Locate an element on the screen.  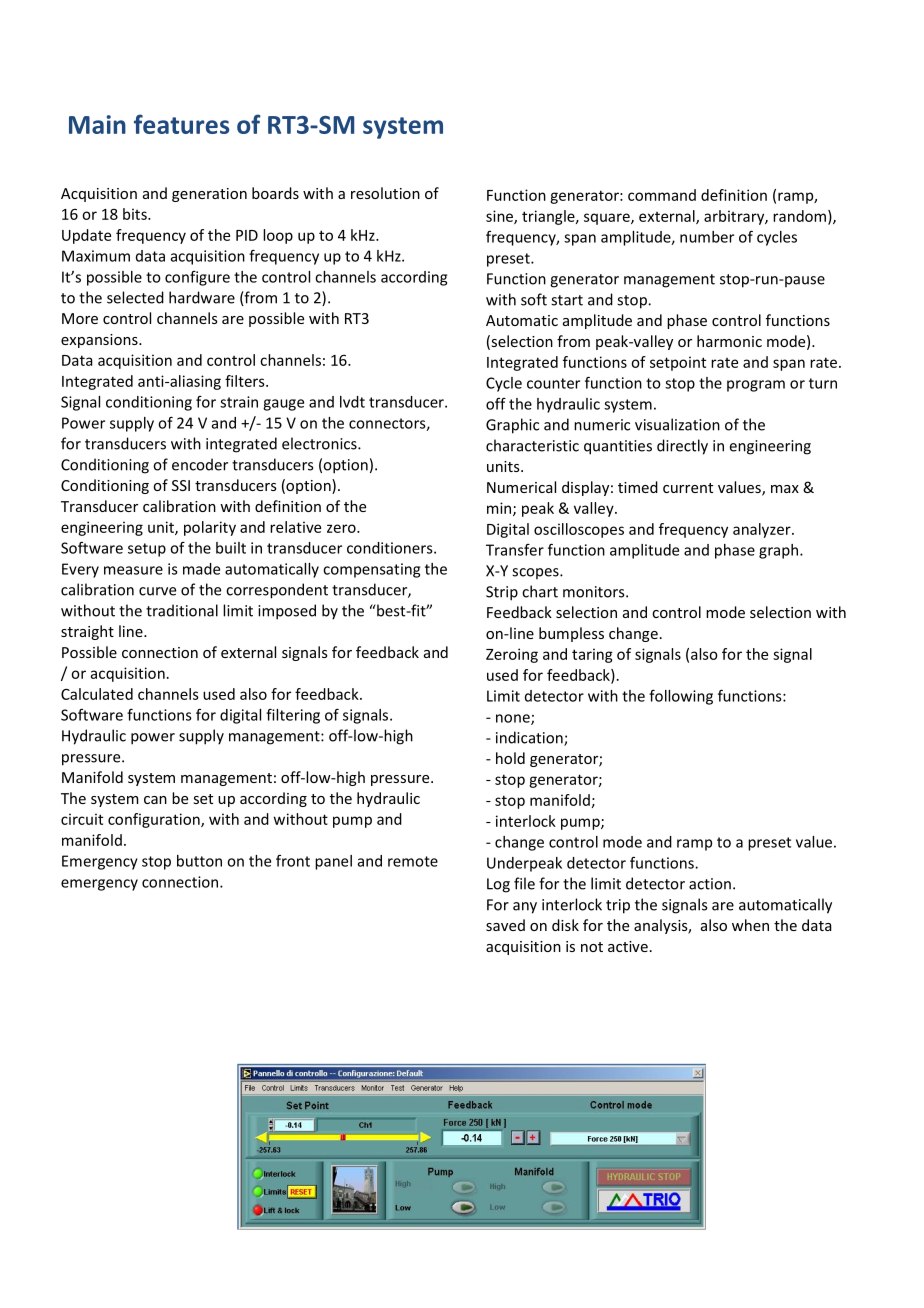
Calculated is located at coordinates (97, 694).
